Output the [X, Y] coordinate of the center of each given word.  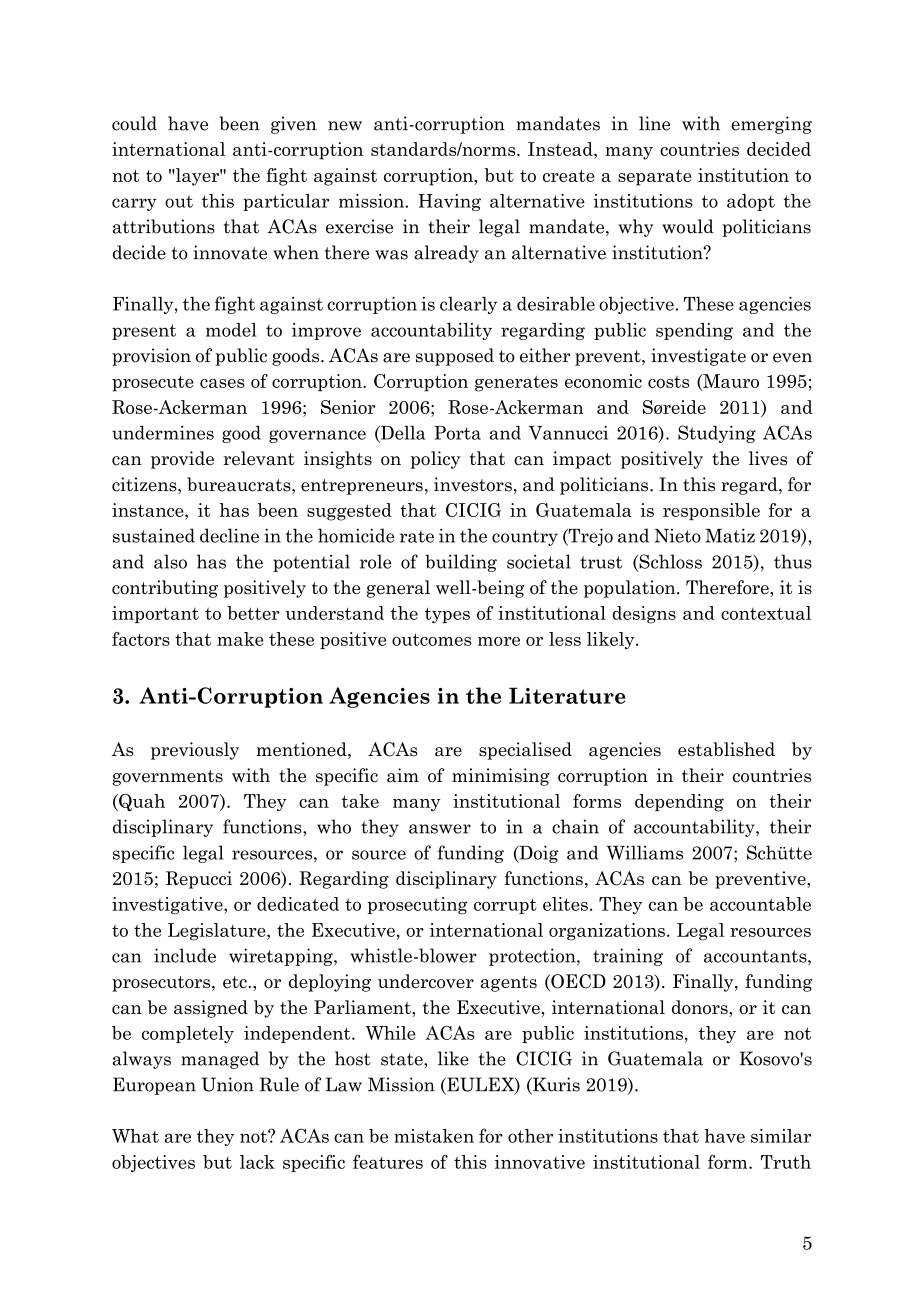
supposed [455, 357]
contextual [766, 613]
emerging [771, 125]
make [240, 639]
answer [440, 829]
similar [781, 1136]
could [134, 123]
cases [222, 383]
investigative [168, 905]
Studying [717, 434]
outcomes [431, 639]
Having [449, 202]
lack [257, 1162]
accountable [760, 904]
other [530, 1136]
